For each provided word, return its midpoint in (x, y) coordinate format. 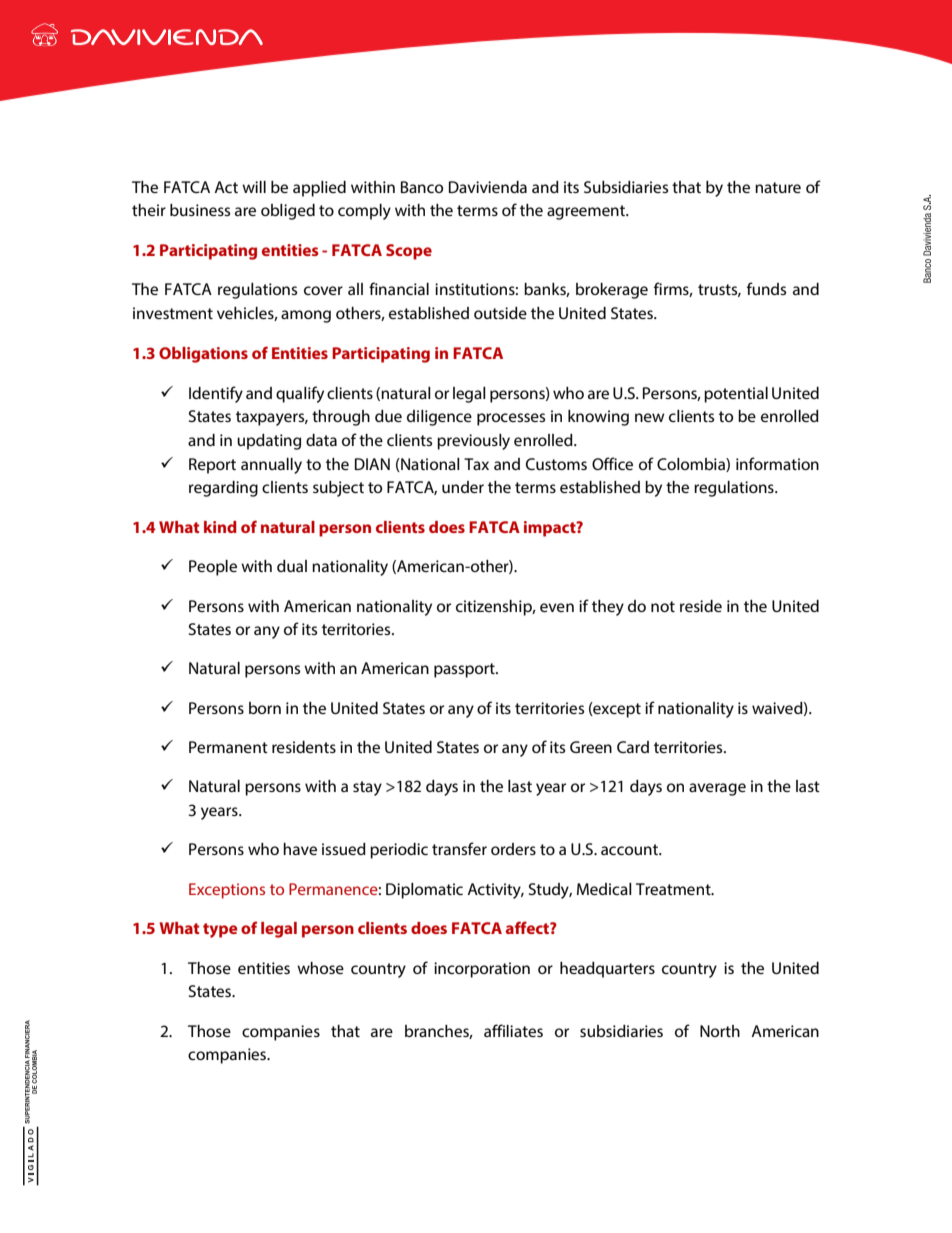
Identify (216, 394)
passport (465, 670)
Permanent (228, 747)
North (720, 1031)
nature (778, 187)
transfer (459, 848)
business (200, 210)
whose (320, 968)
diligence (439, 418)
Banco (422, 187)
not (663, 606)
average (717, 789)
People (213, 568)
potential (736, 395)
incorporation (482, 970)
